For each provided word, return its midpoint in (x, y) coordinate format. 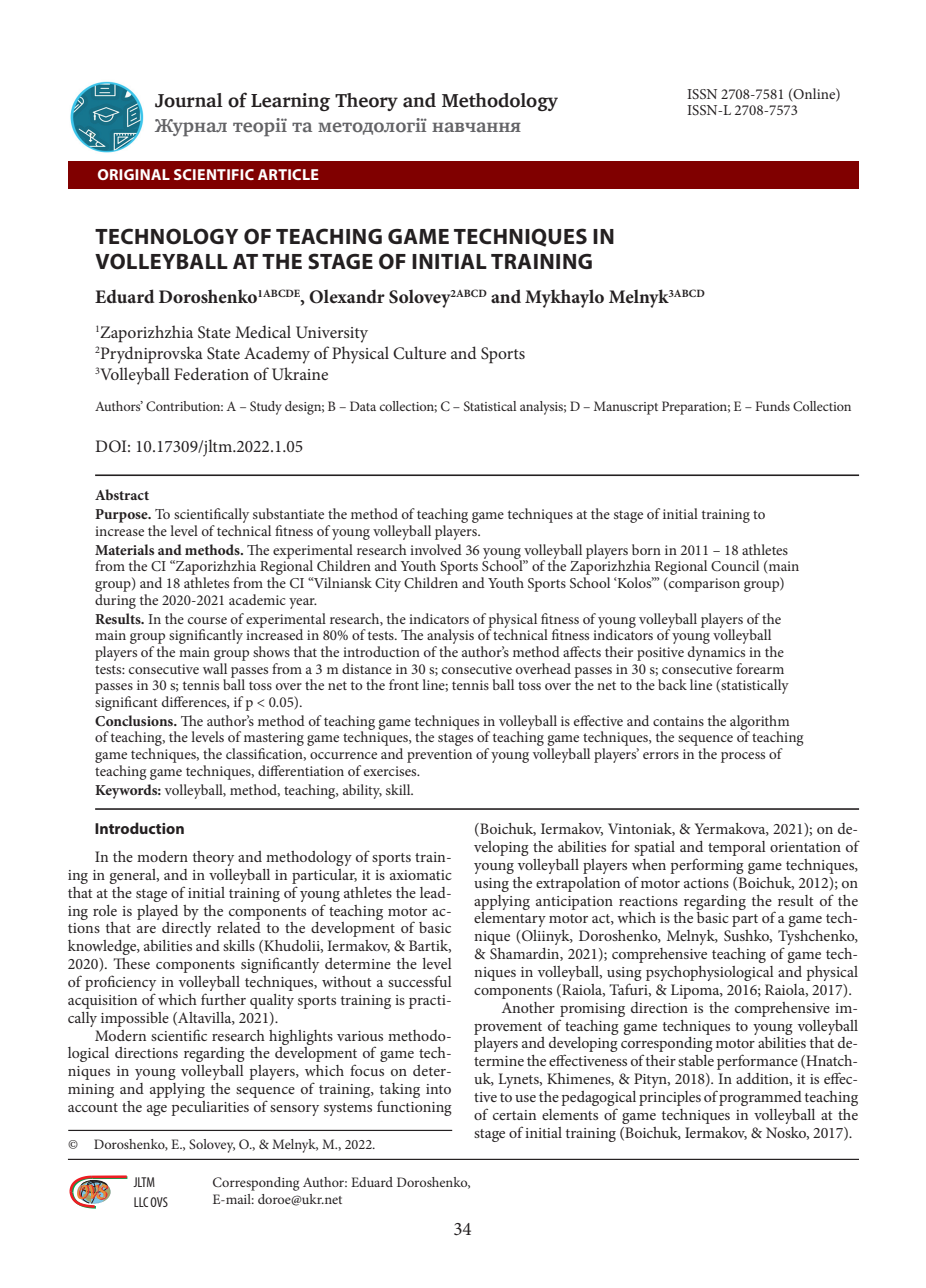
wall (215, 667)
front (404, 684)
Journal (189, 100)
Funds (772, 406)
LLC (141, 1202)
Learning (290, 102)
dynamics (716, 653)
